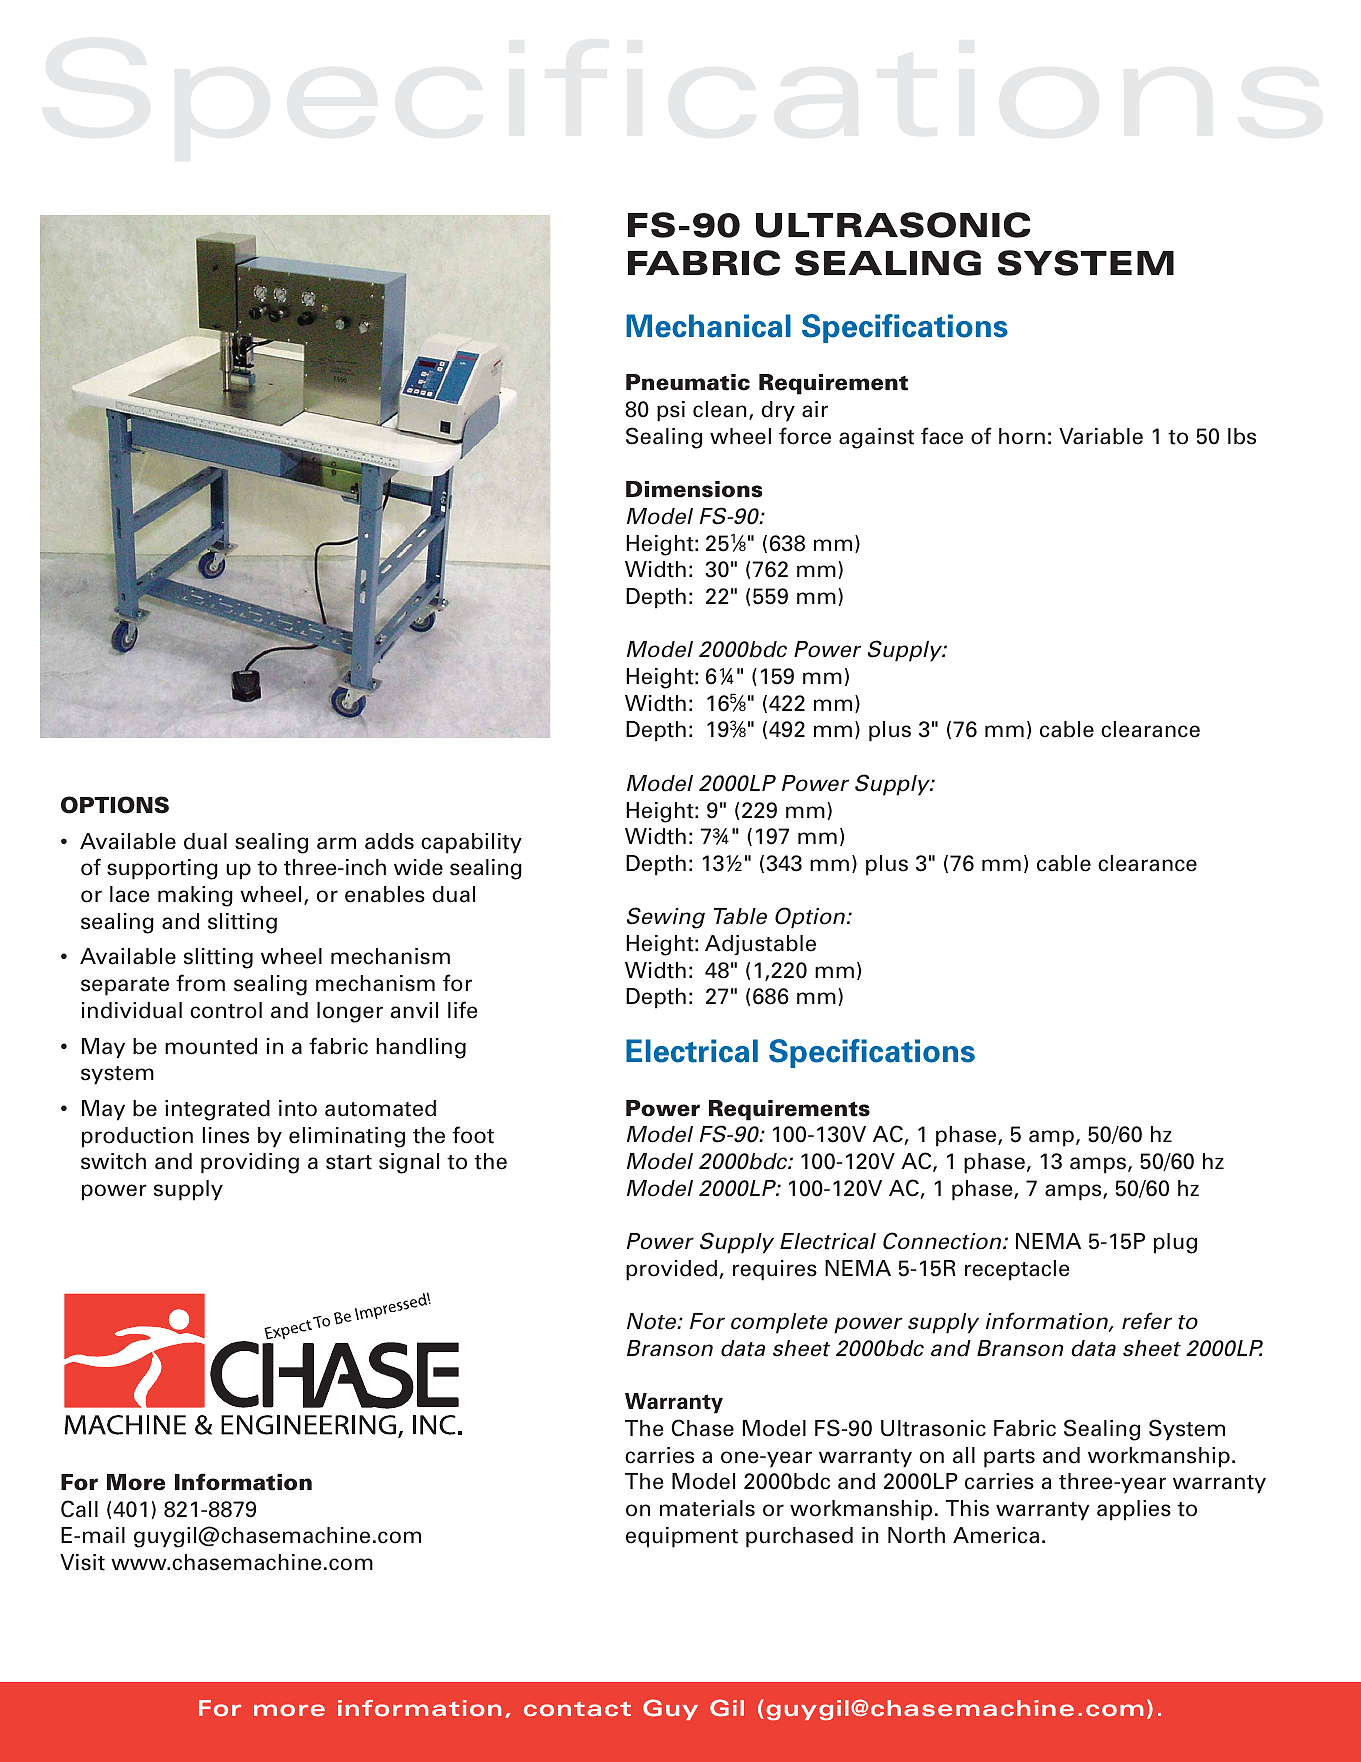 This screenshot has height=1762, width=1361. What do you see at coordinates (250, 1163) in the screenshot?
I see `providing` at bounding box center [250, 1163].
